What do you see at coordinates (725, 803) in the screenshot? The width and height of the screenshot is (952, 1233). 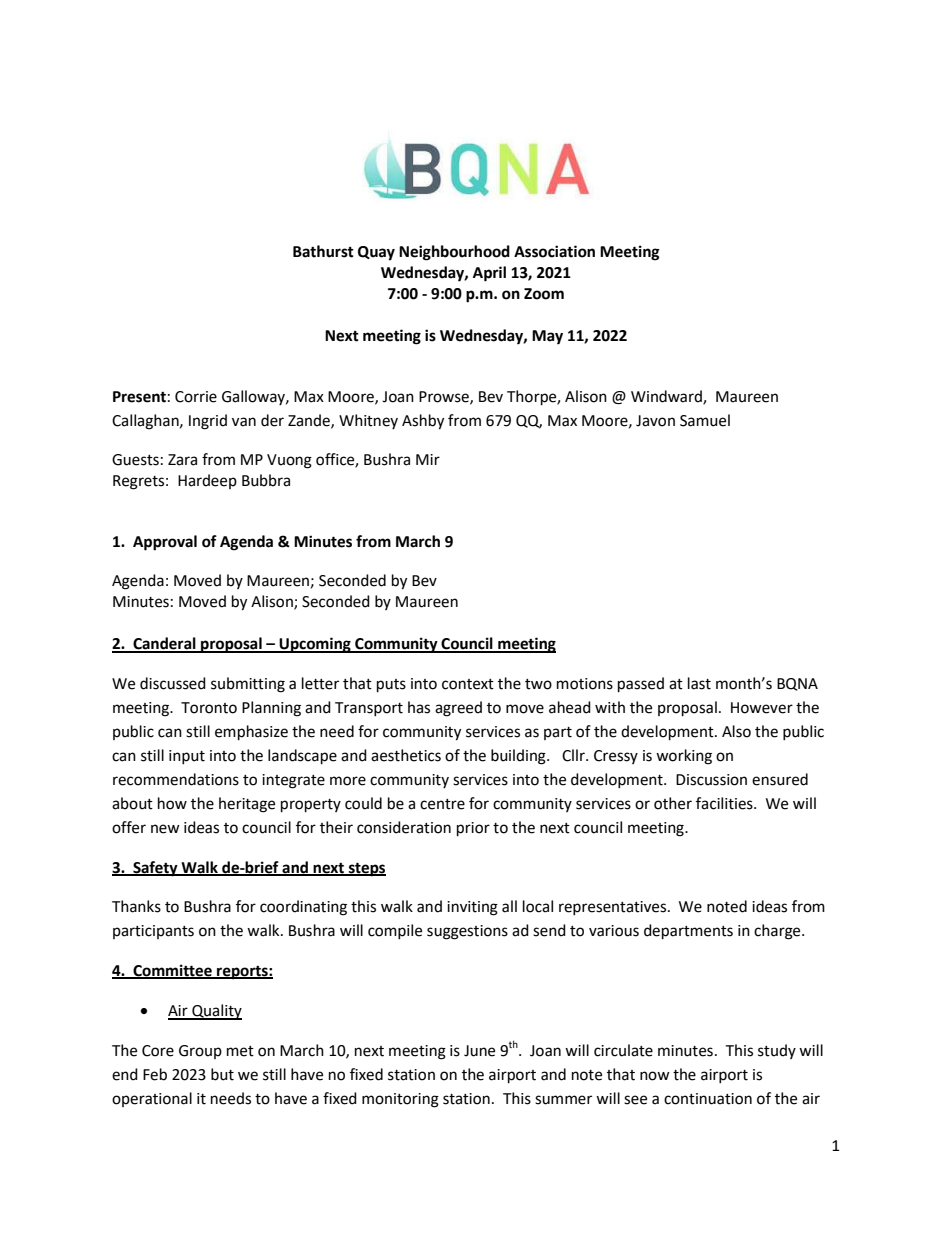 I see `facilities` at bounding box center [725, 803].
